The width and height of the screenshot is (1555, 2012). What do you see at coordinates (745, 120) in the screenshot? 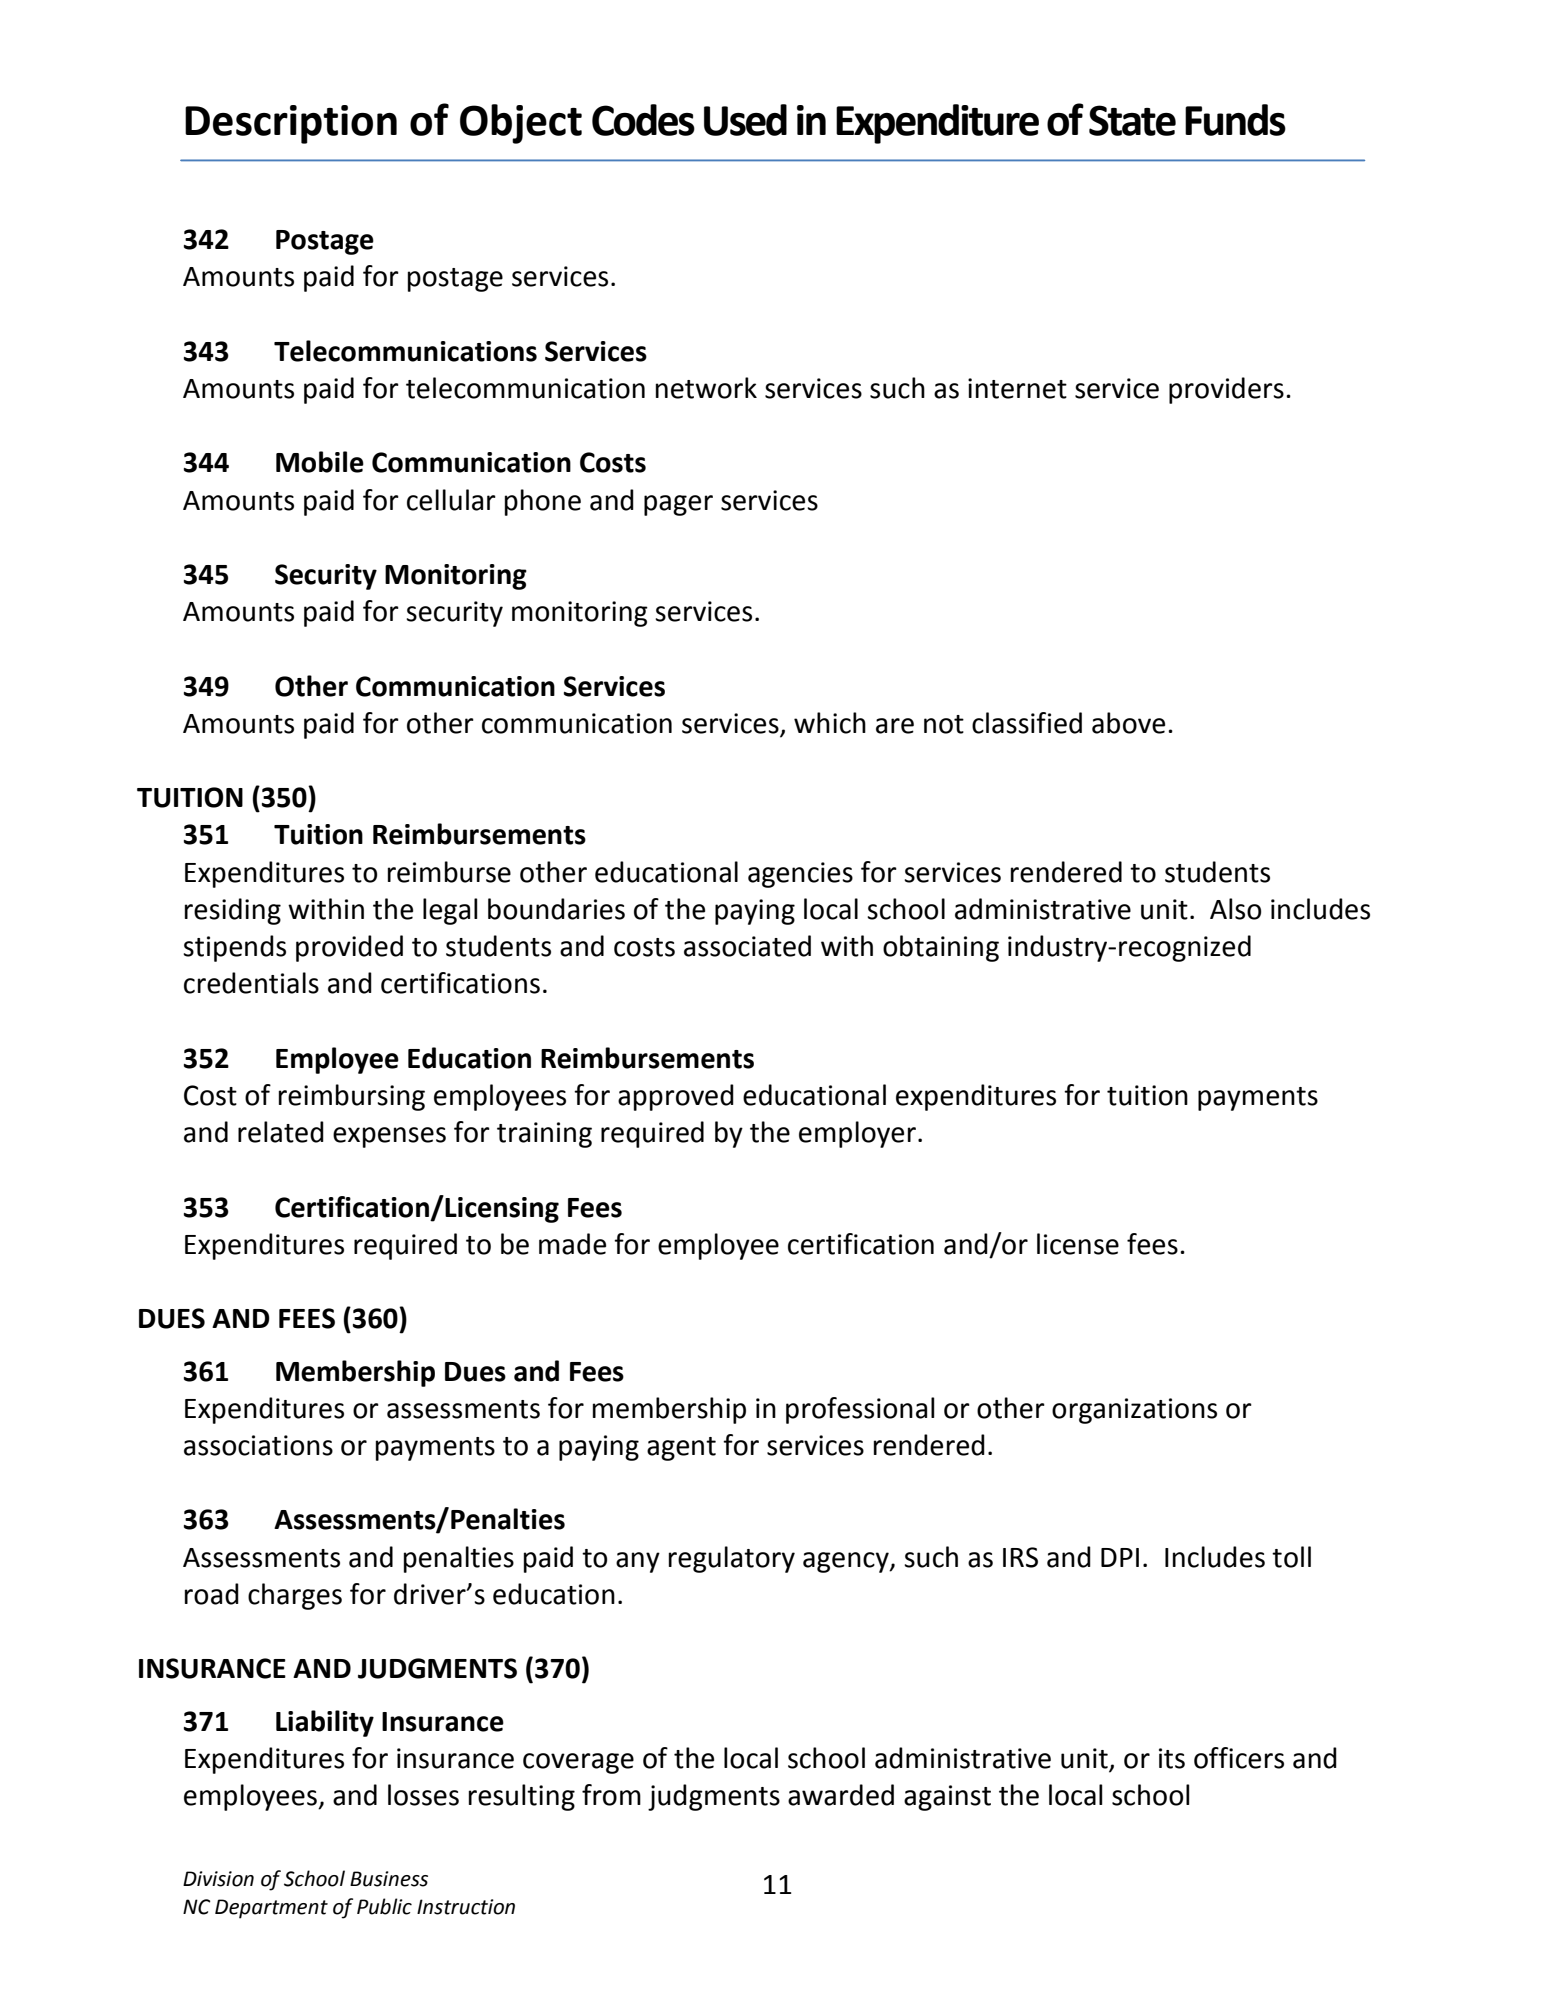
I see `Used` at bounding box center [745, 120].
